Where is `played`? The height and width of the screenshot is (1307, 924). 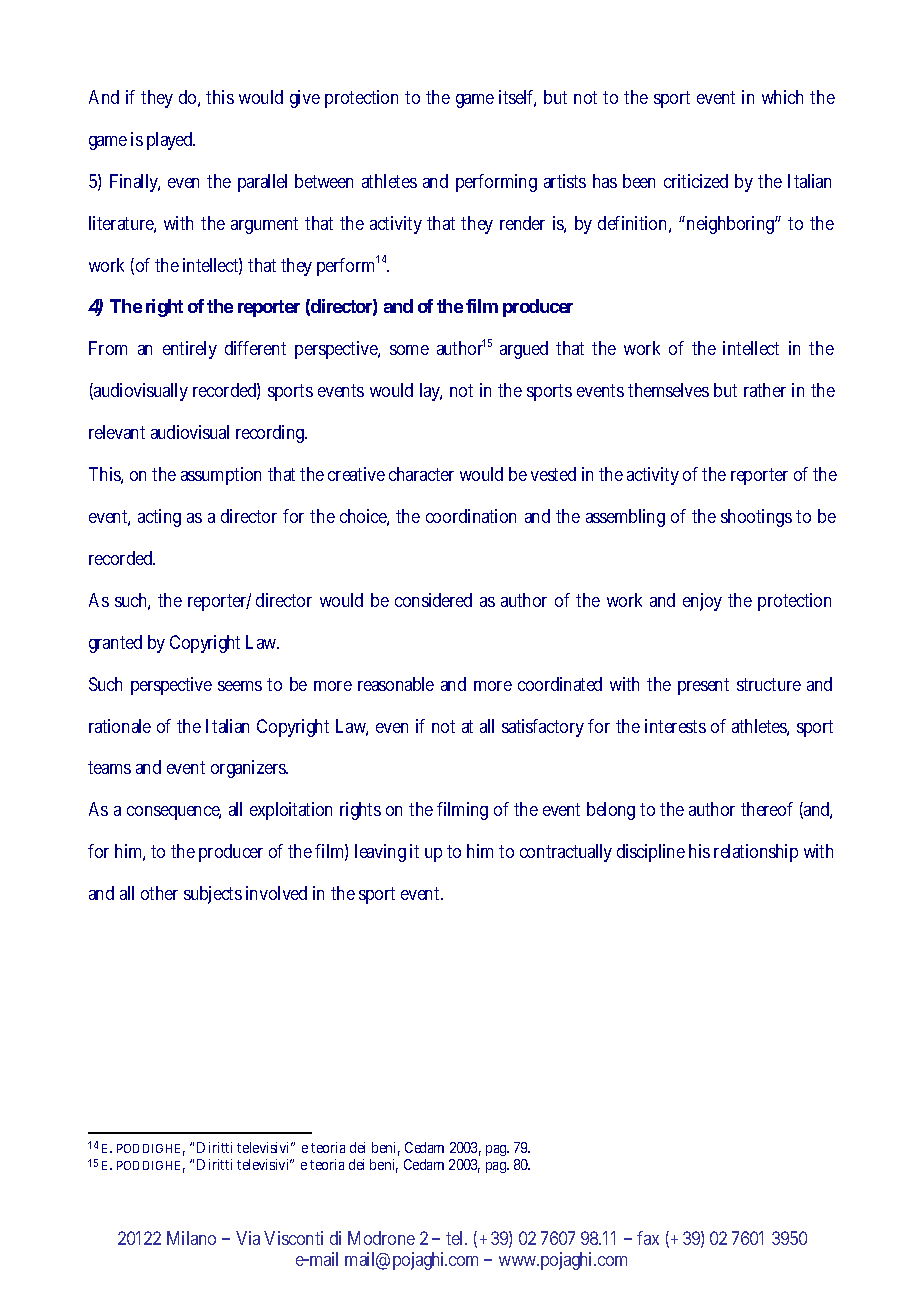 played is located at coordinates (171, 141).
